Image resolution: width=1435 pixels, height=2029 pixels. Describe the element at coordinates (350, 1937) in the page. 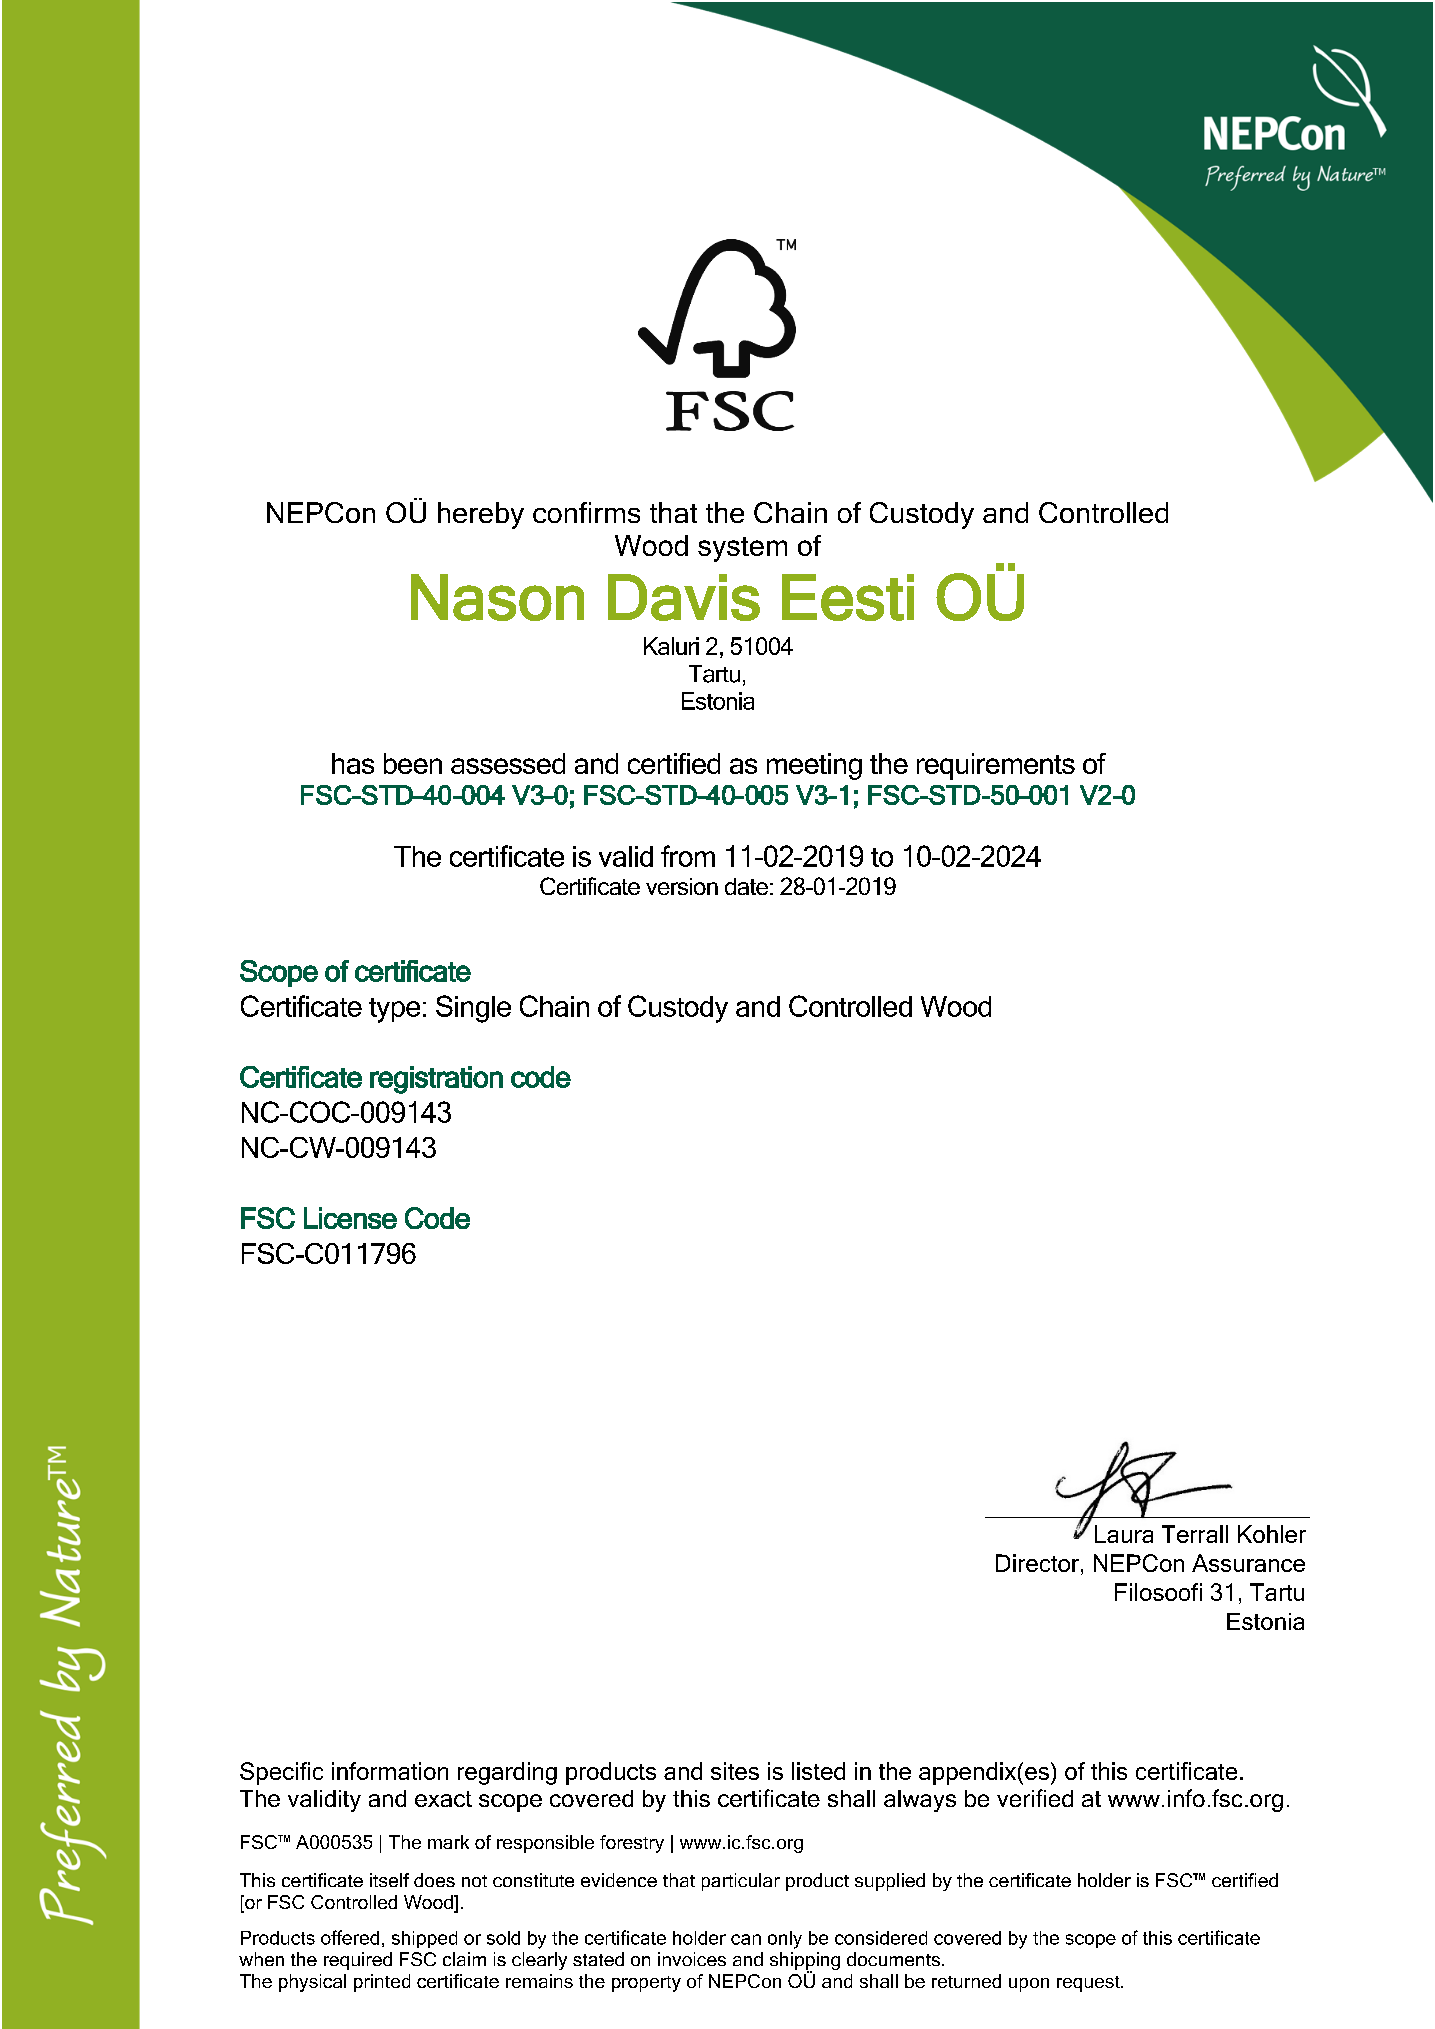

I see `offered` at that location.
